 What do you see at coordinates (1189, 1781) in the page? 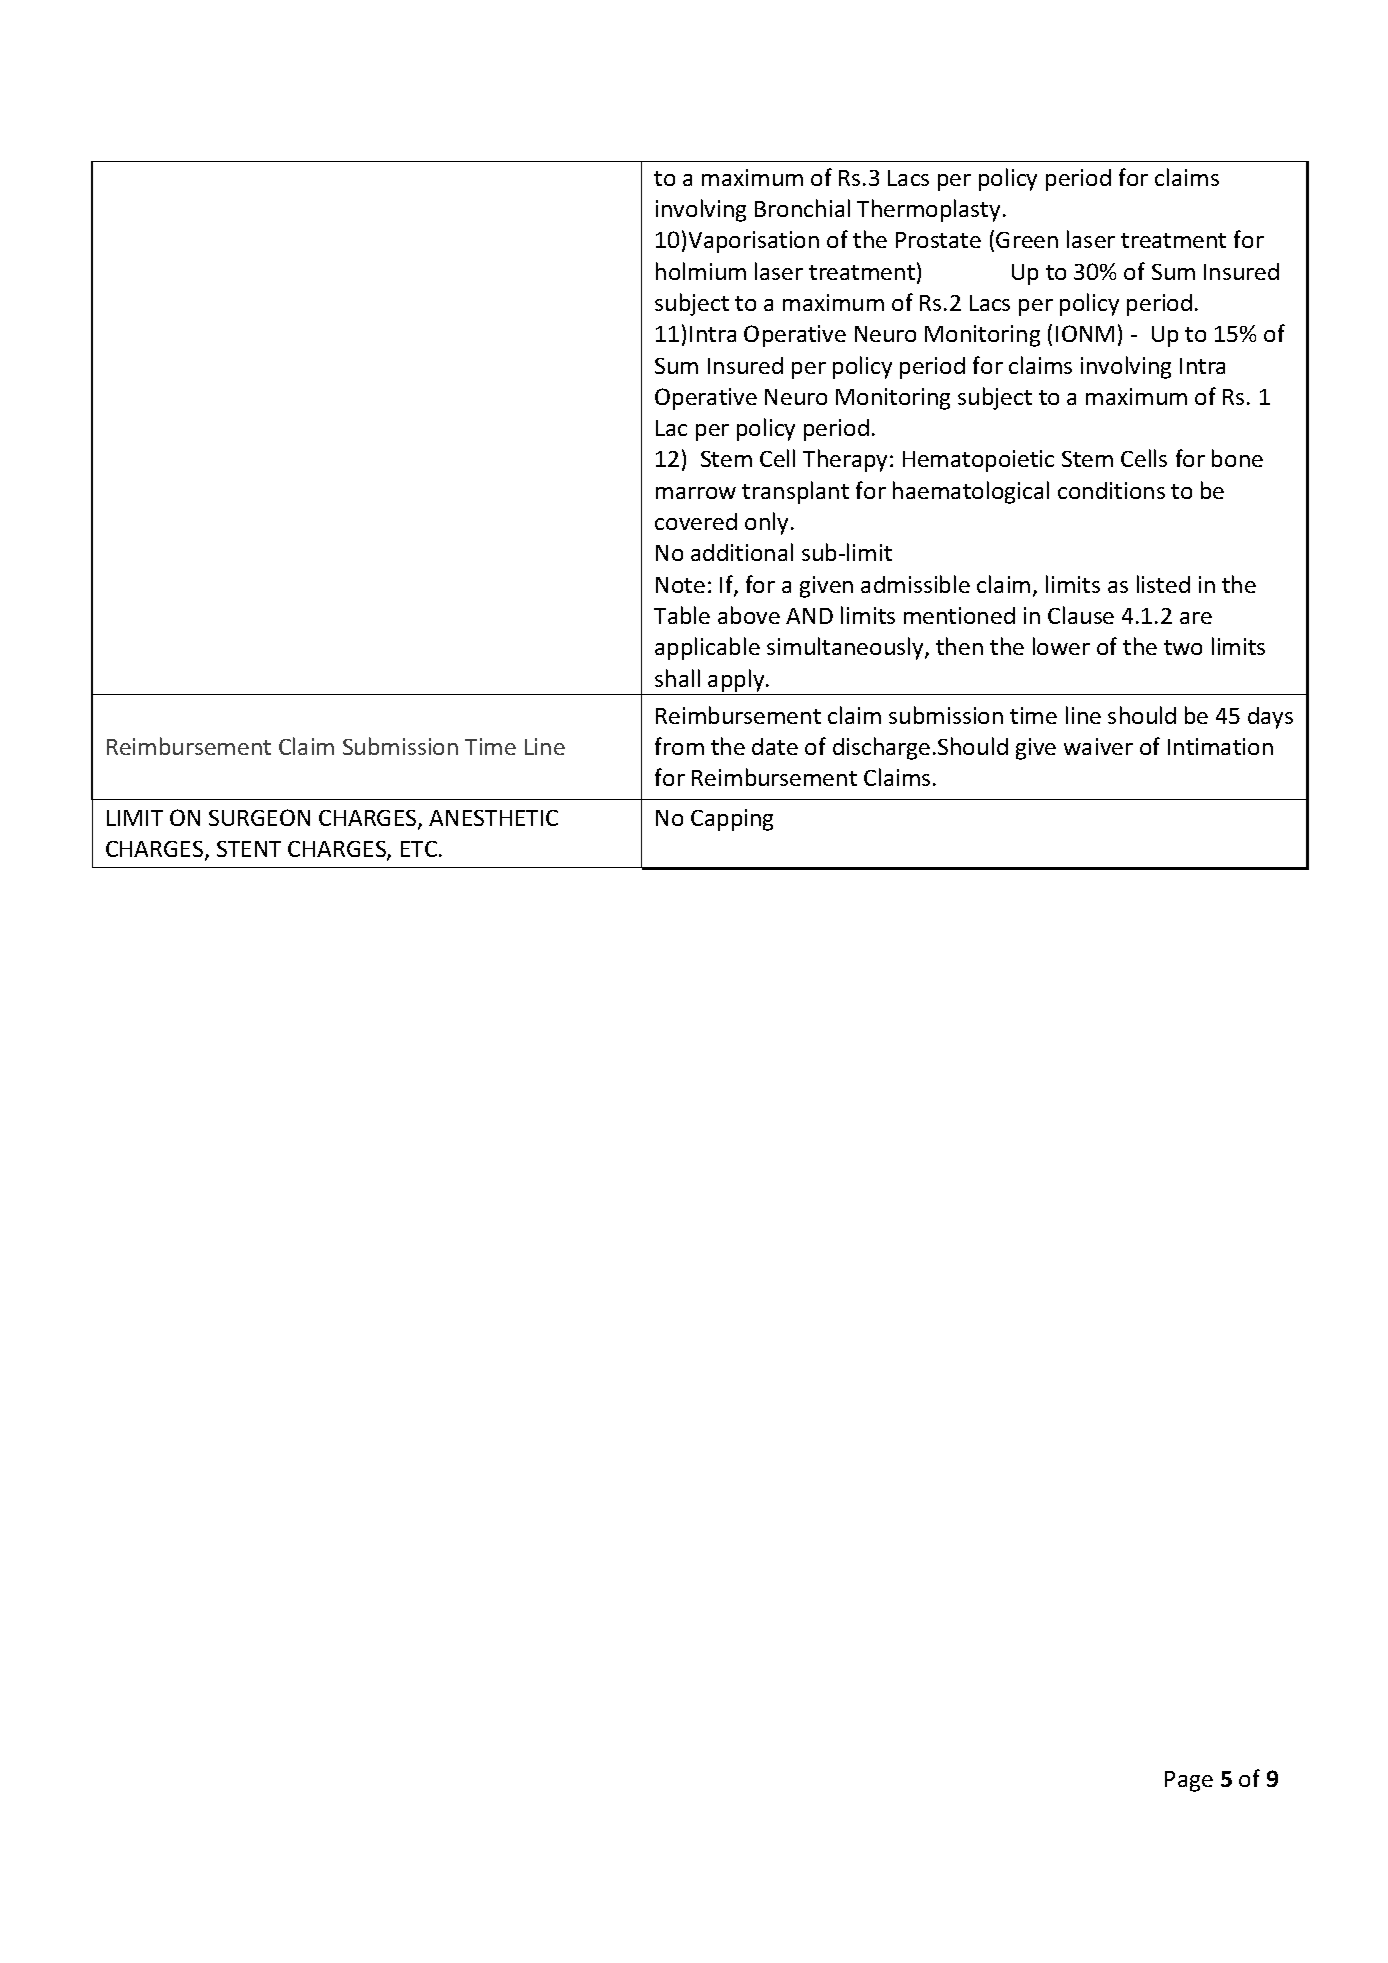
I see `Page` at bounding box center [1189, 1781].
